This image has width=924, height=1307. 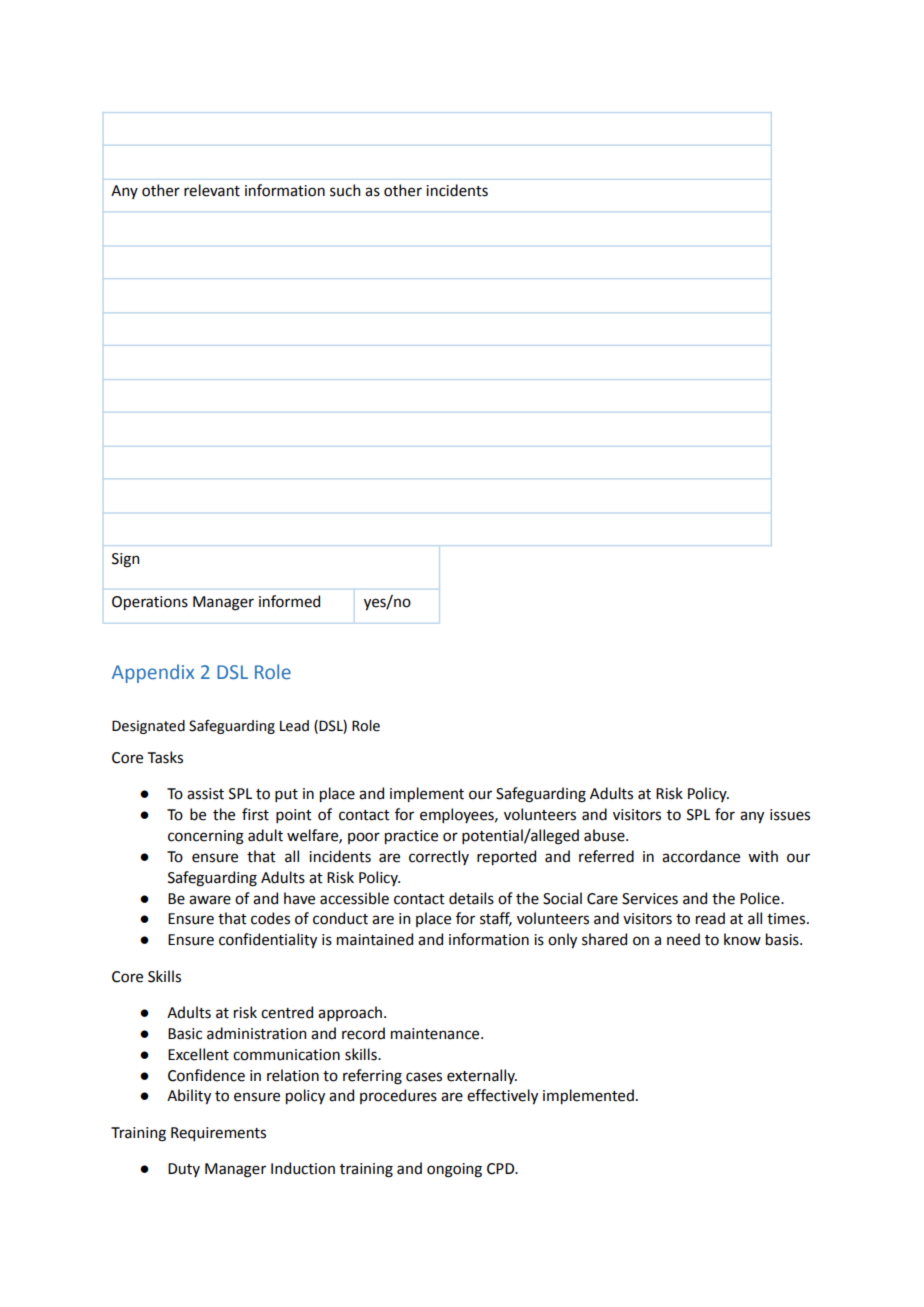 What do you see at coordinates (701, 856) in the image?
I see `accordance` at bounding box center [701, 856].
